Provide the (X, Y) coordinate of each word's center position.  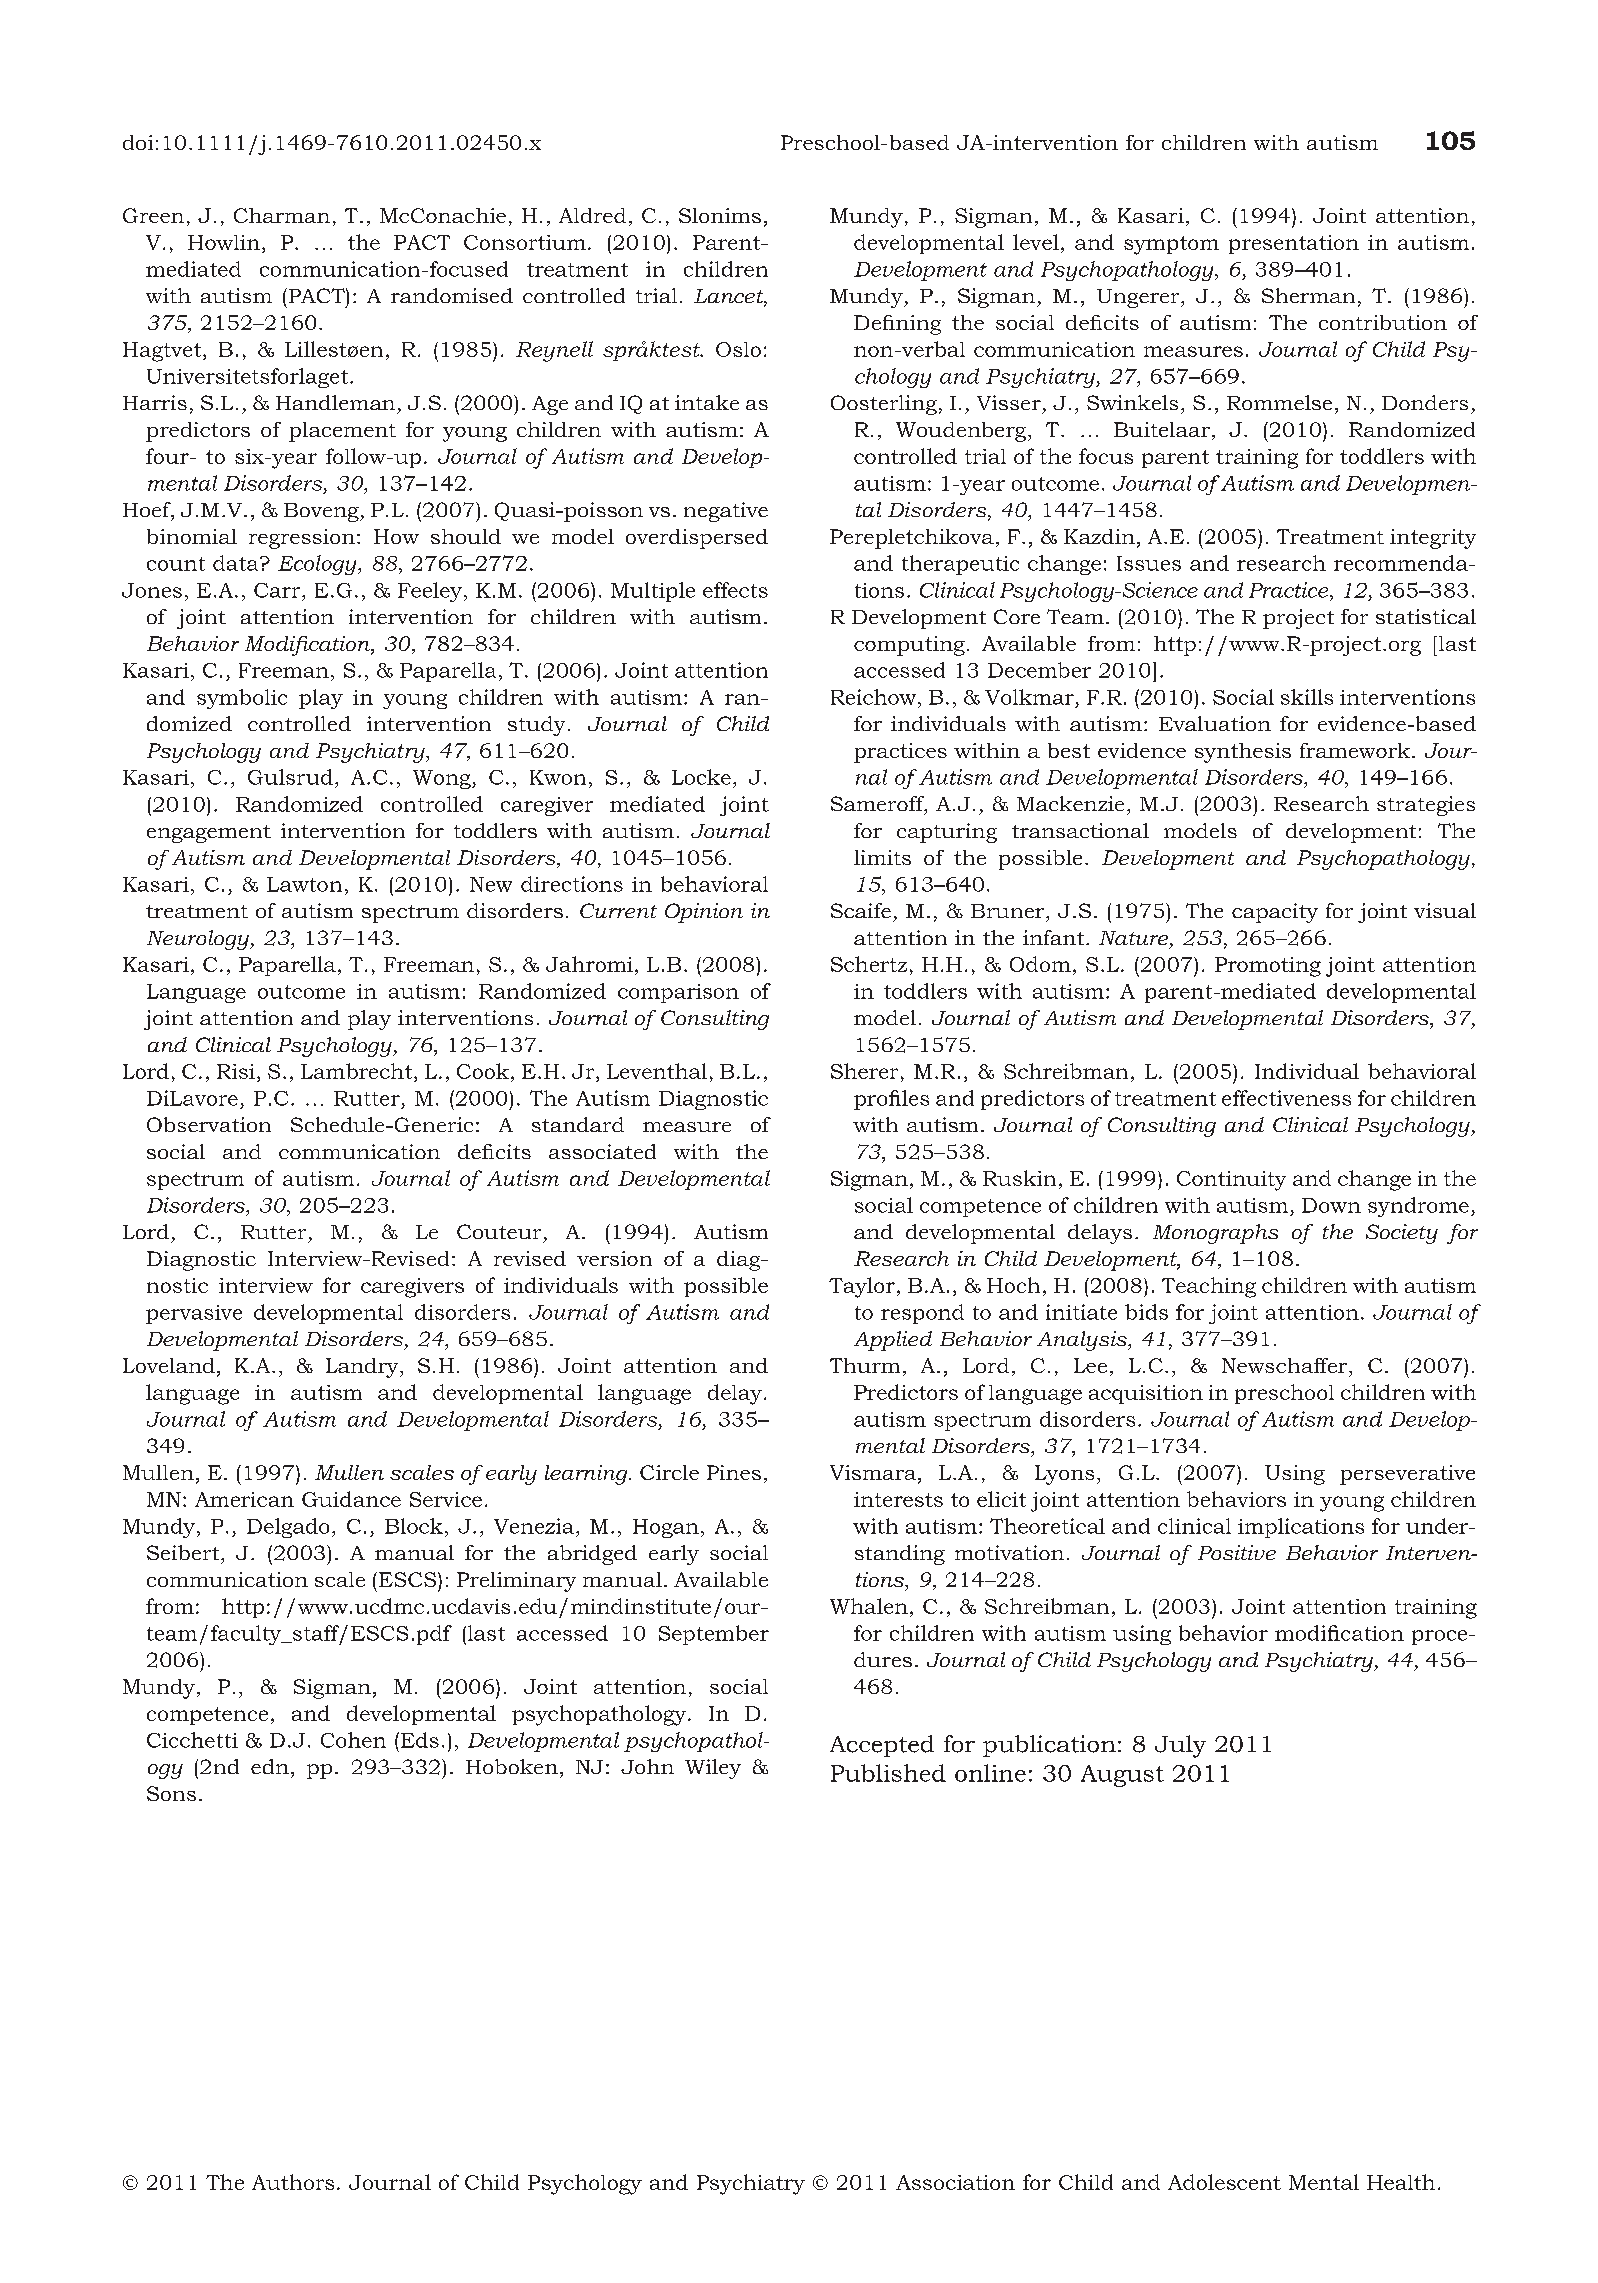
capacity (1275, 913)
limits (882, 857)
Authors (293, 2182)
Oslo (738, 349)
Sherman (1308, 295)
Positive (1237, 1552)
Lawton (304, 884)
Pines (734, 1472)
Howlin (224, 242)
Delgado (288, 1528)
